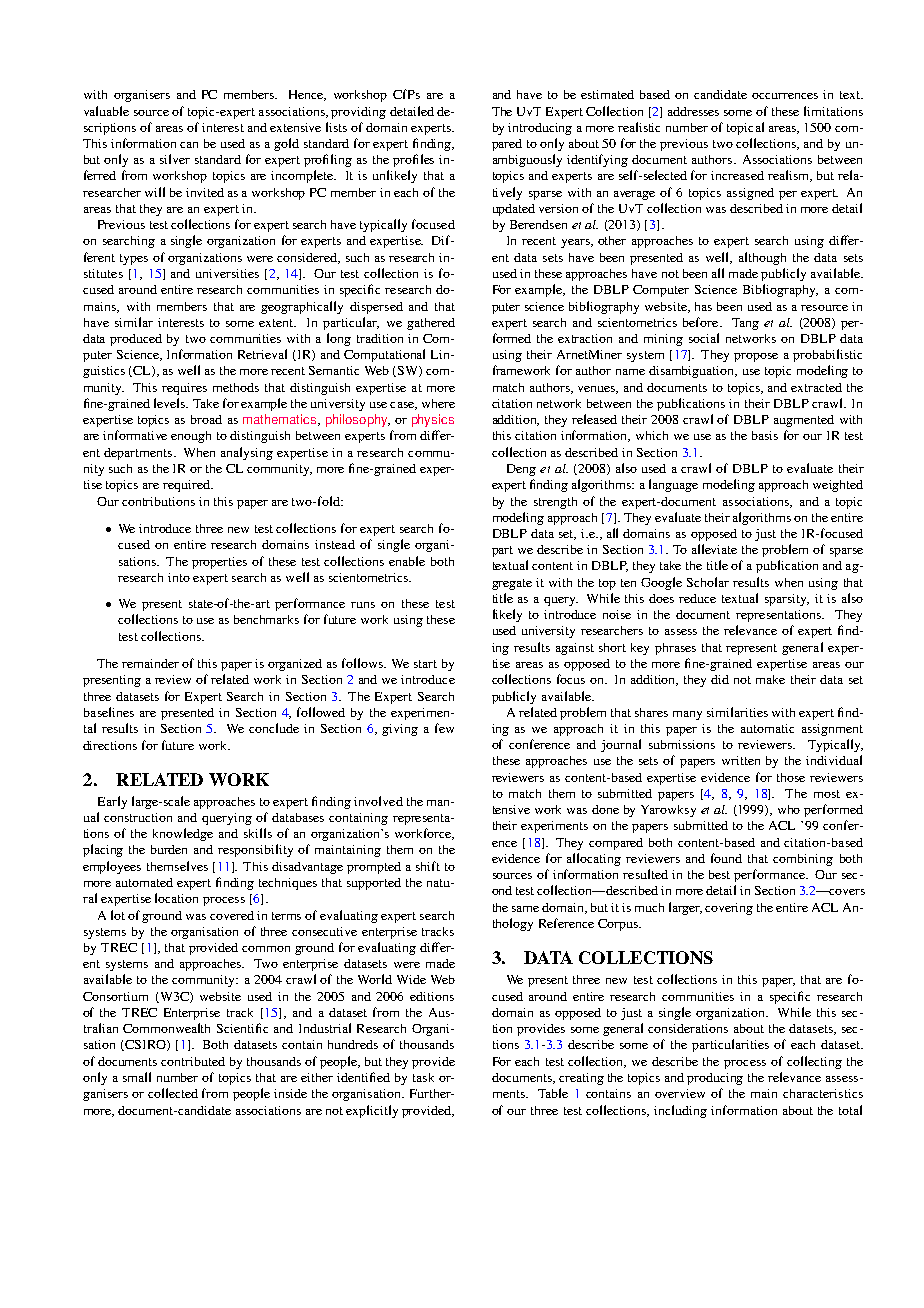 The image size is (924, 1308). I want to click on knowledge, so click(183, 834).
